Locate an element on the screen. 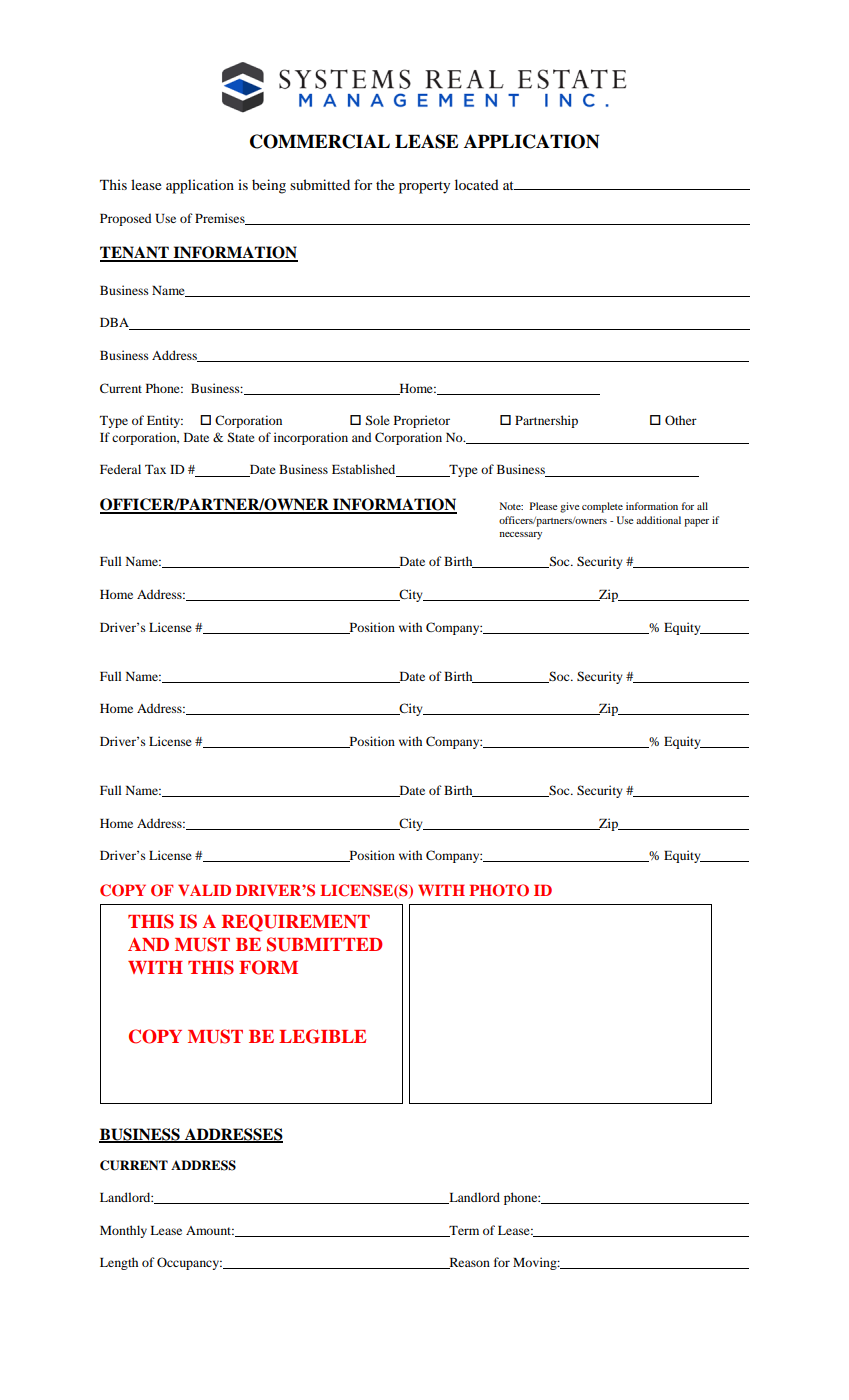  Premises is located at coordinates (221, 219).
